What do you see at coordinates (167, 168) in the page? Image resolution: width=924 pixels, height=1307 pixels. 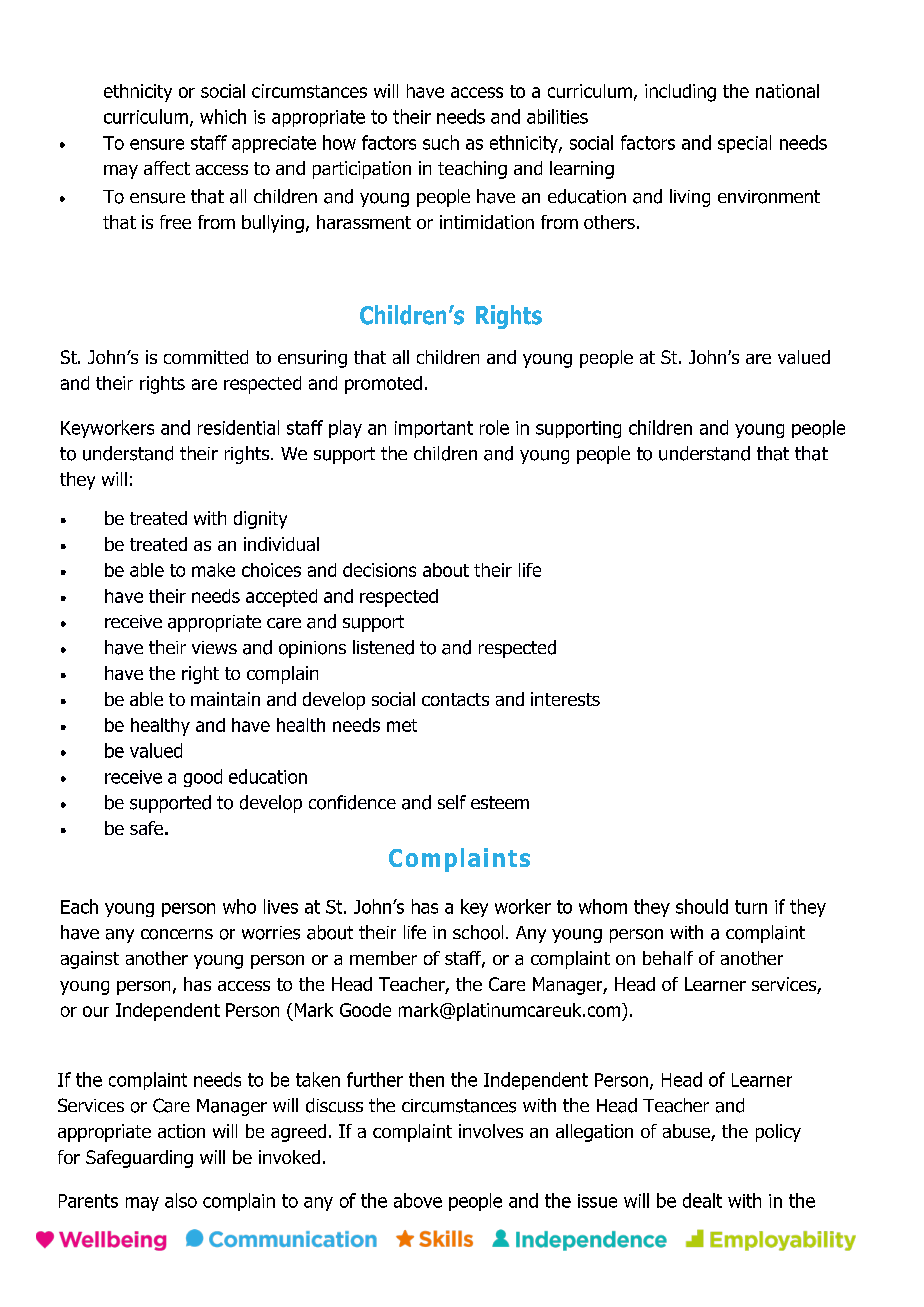 I see `affect` at bounding box center [167, 168].
